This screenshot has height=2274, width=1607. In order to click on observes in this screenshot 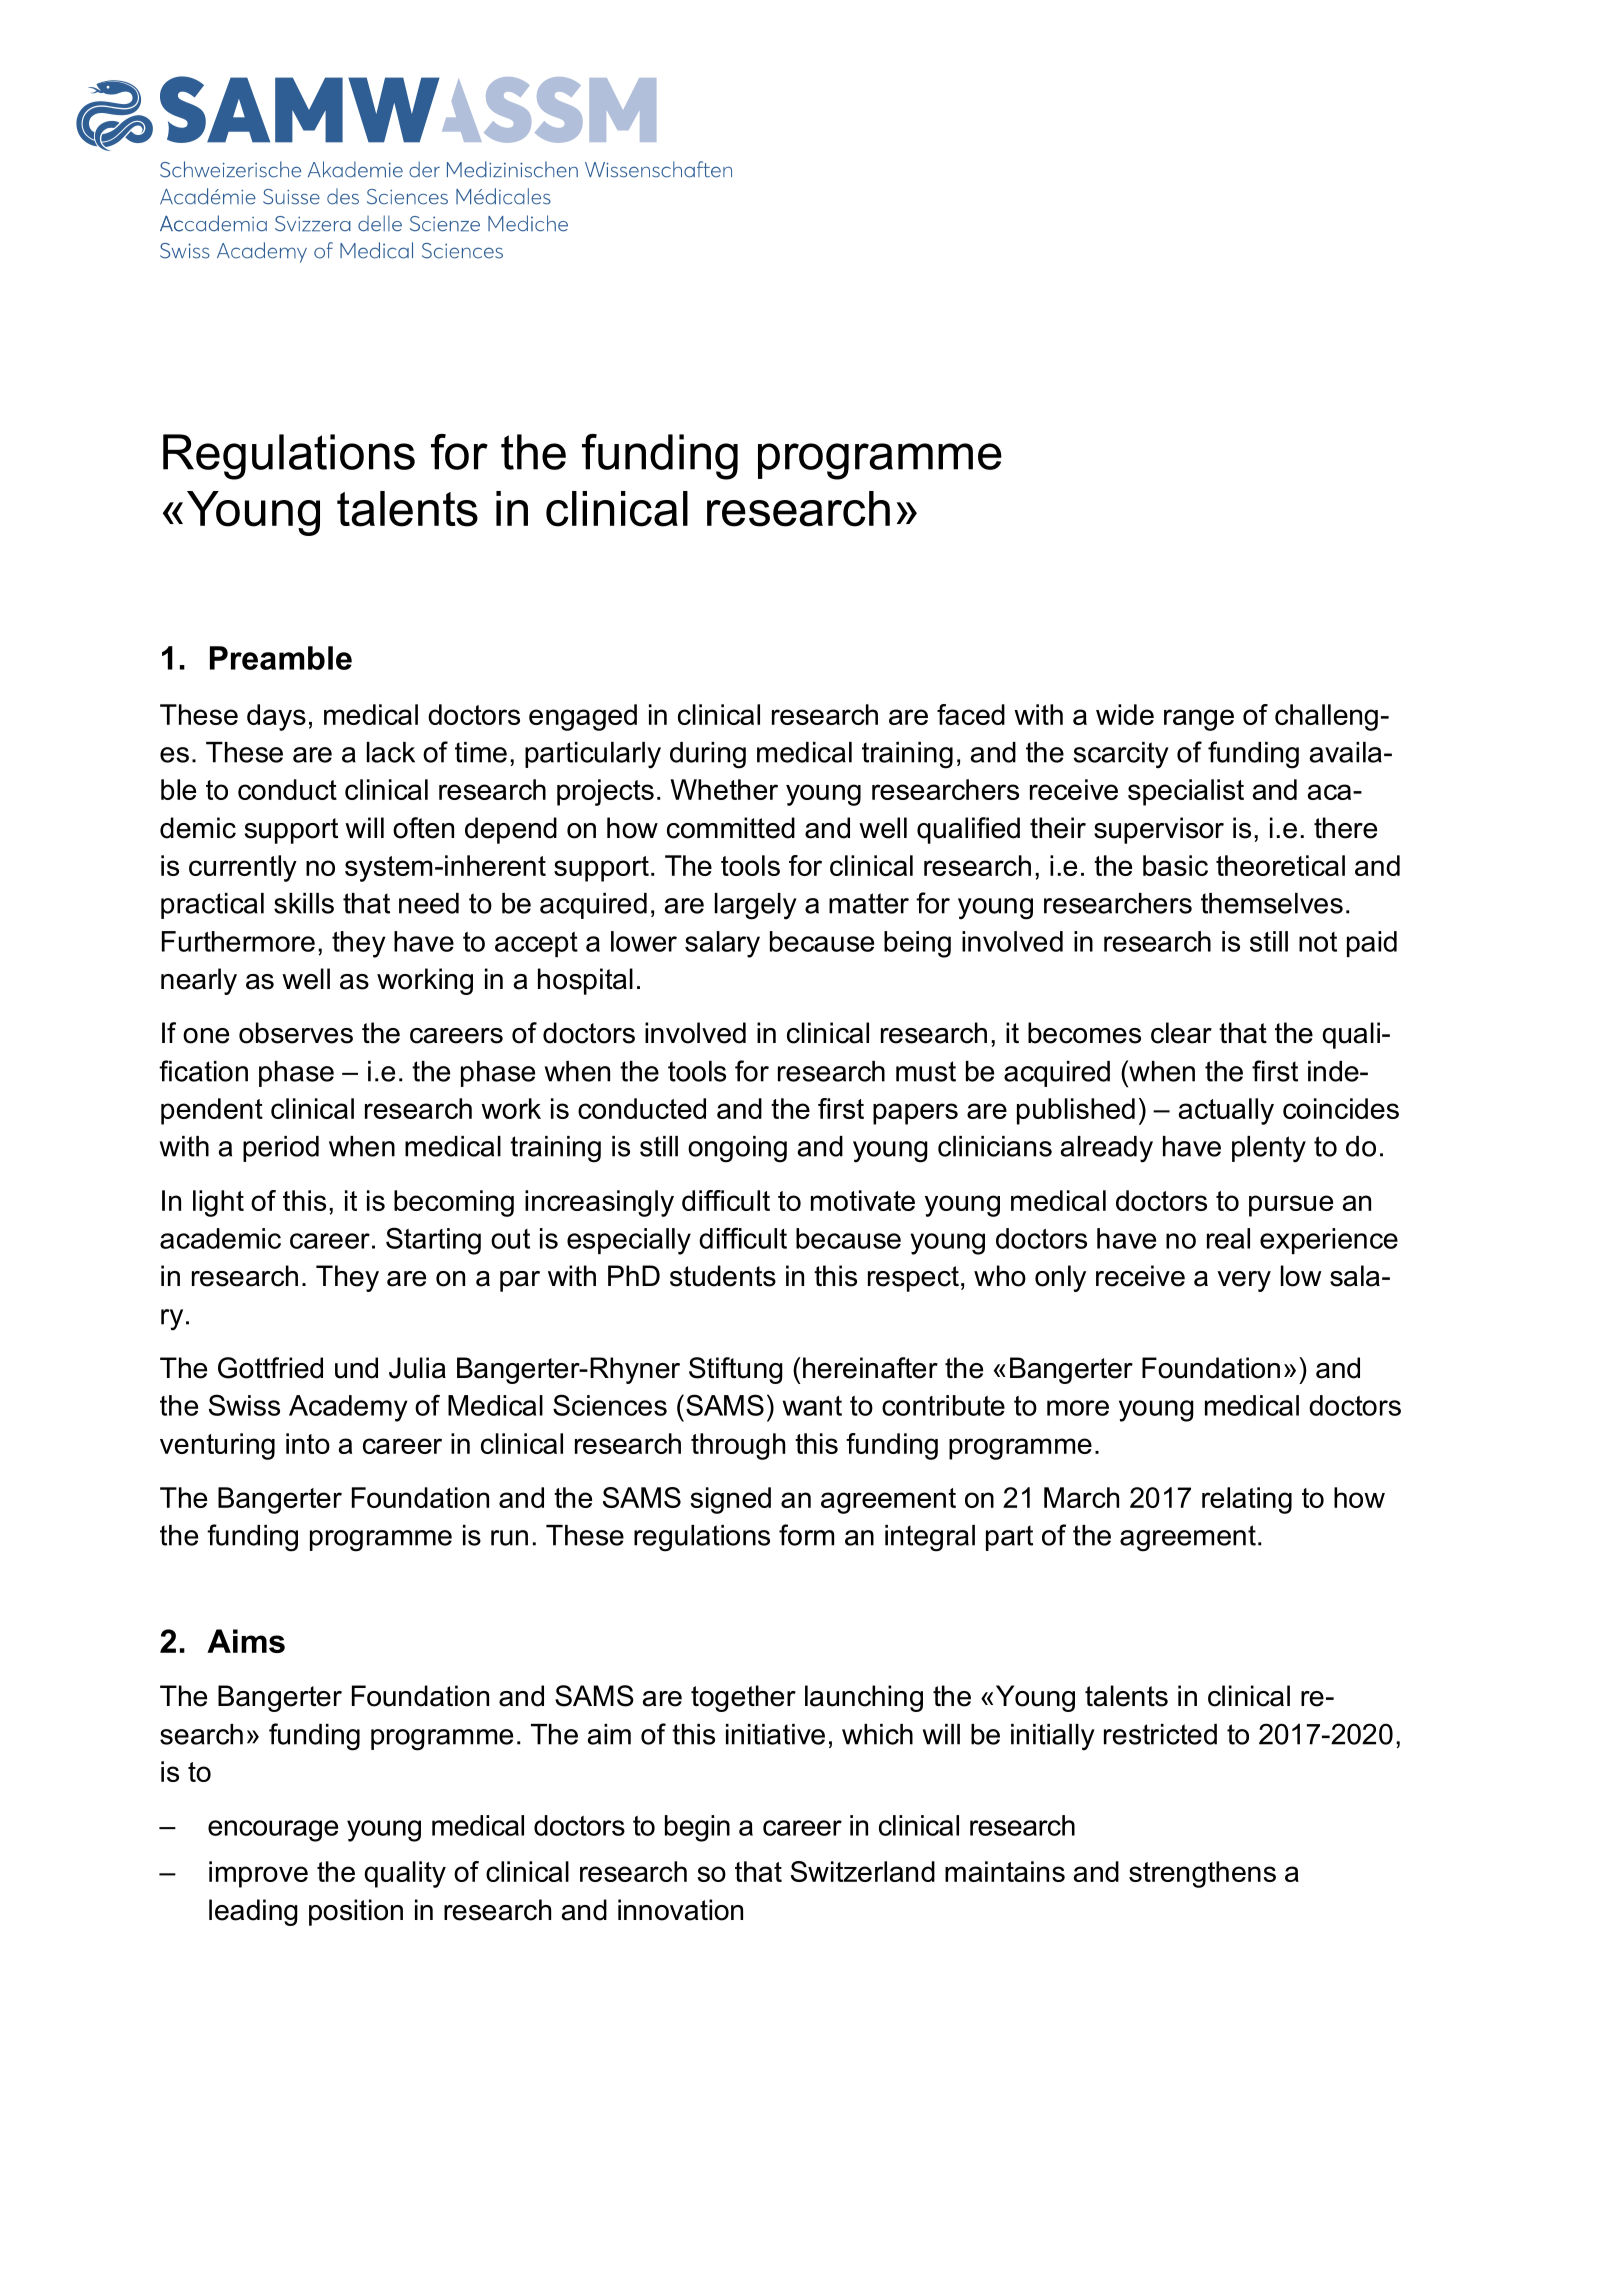, I will do `click(296, 1033)`.
